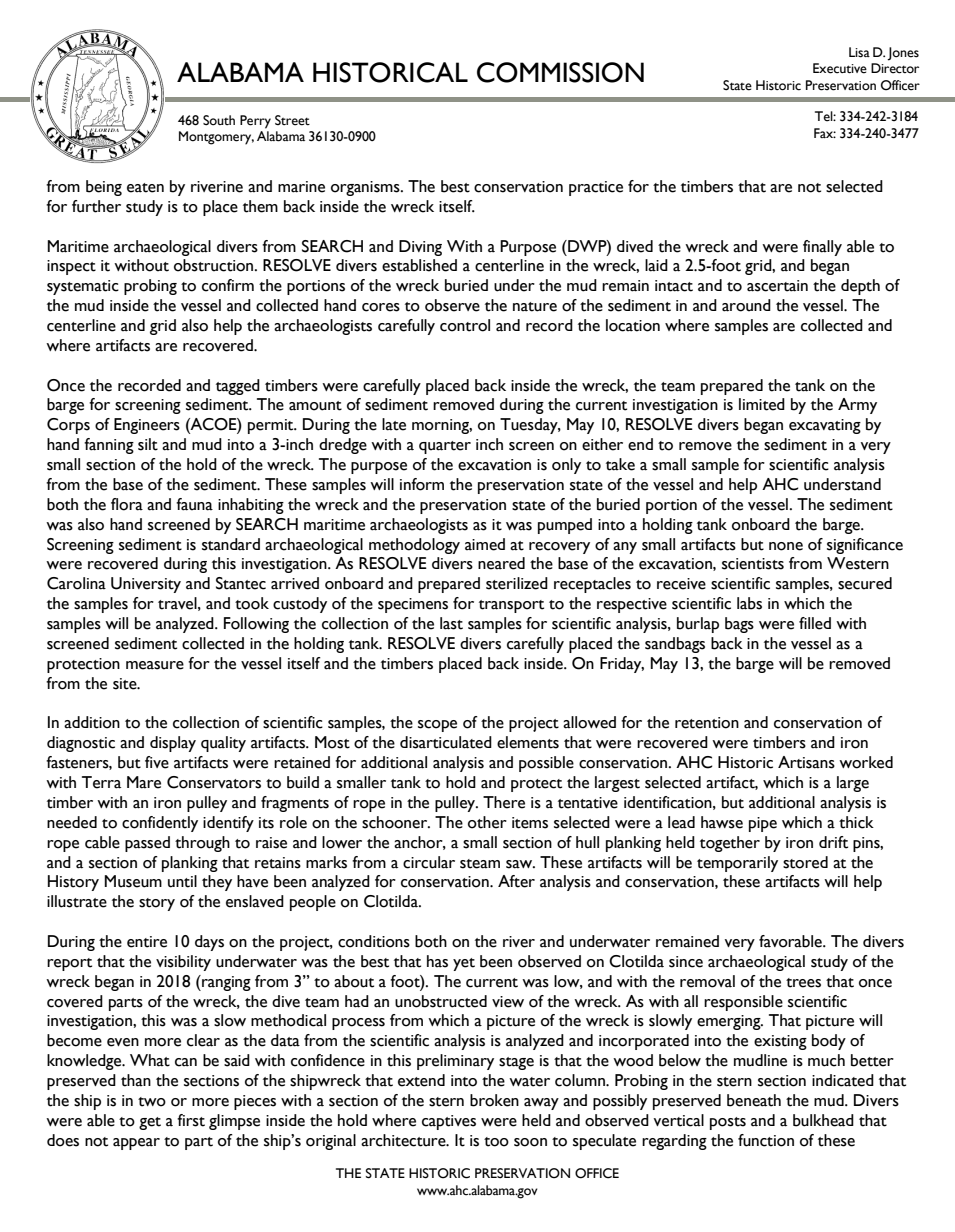  Describe the element at coordinates (560, 72) in the screenshot. I see `COMMISSION` at that location.
